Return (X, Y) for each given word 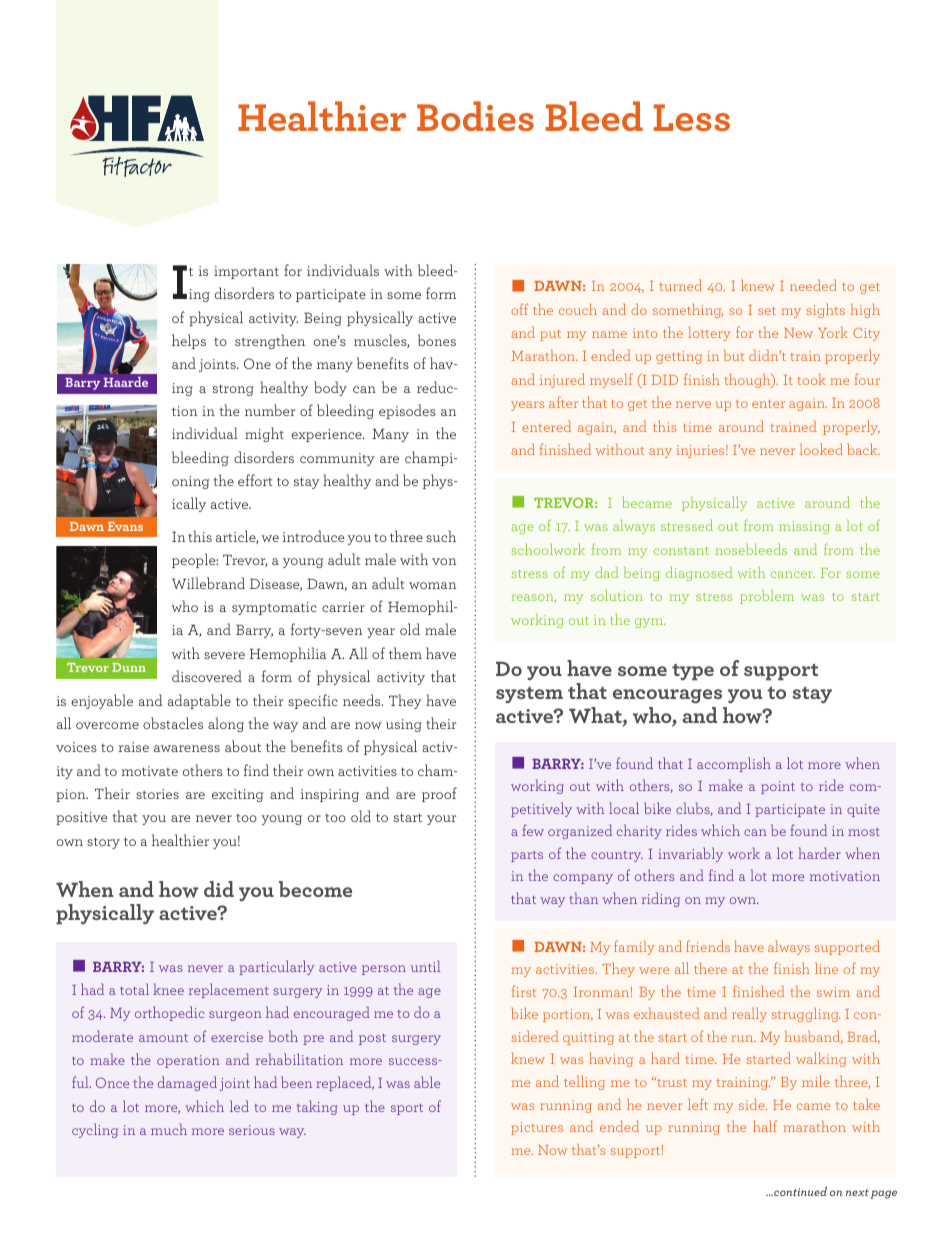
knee (168, 989)
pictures (537, 1128)
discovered (207, 676)
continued (799, 1191)
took (811, 379)
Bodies (475, 116)
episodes (407, 411)
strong (233, 390)
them (405, 653)
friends (708, 946)
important (246, 272)
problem (767, 596)
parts (527, 856)
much (169, 1129)
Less (692, 117)
